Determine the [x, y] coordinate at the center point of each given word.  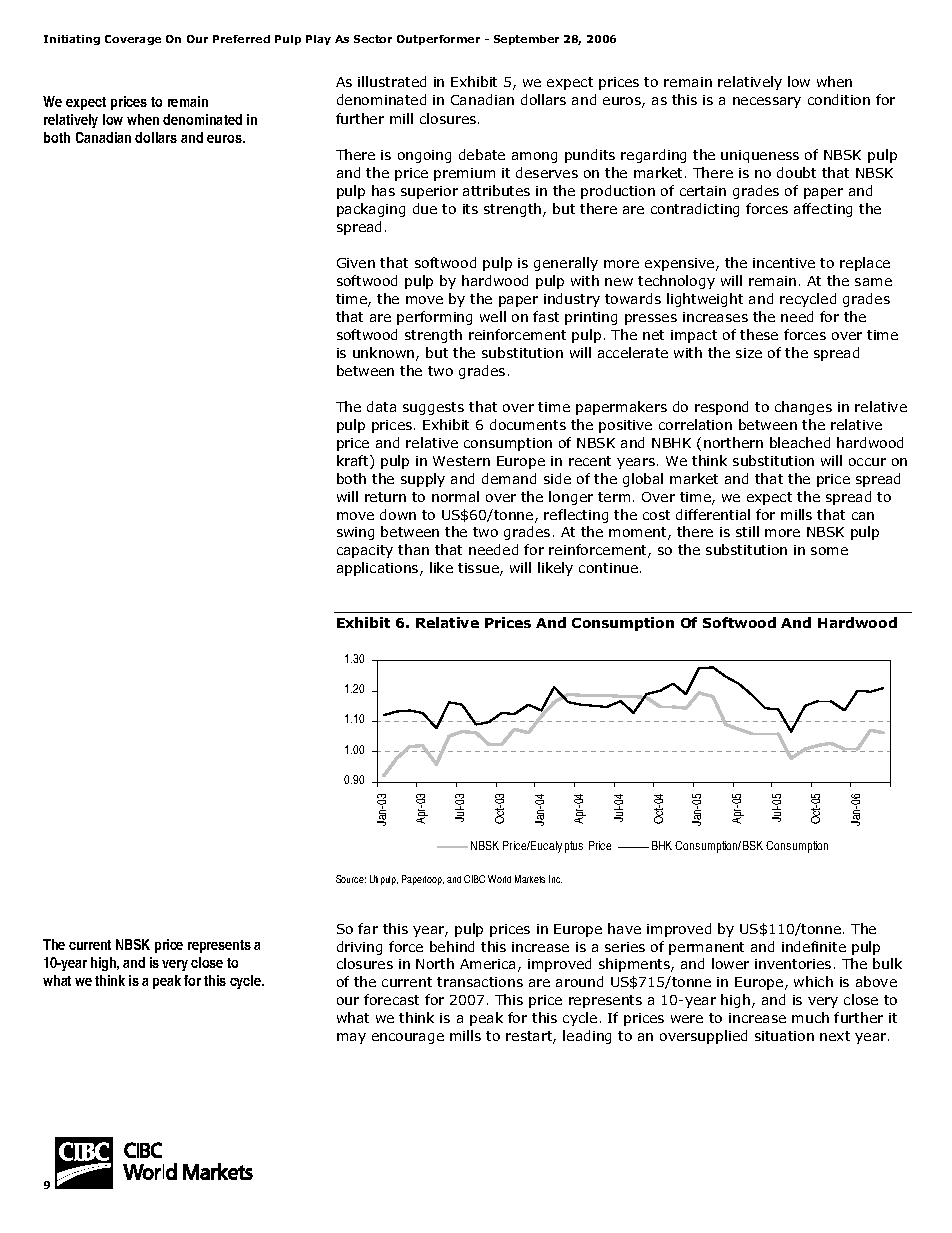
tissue [479, 569]
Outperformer [438, 40]
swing [355, 533]
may [351, 1038]
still [747, 531]
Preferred [241, 39]
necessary [767, 102]
